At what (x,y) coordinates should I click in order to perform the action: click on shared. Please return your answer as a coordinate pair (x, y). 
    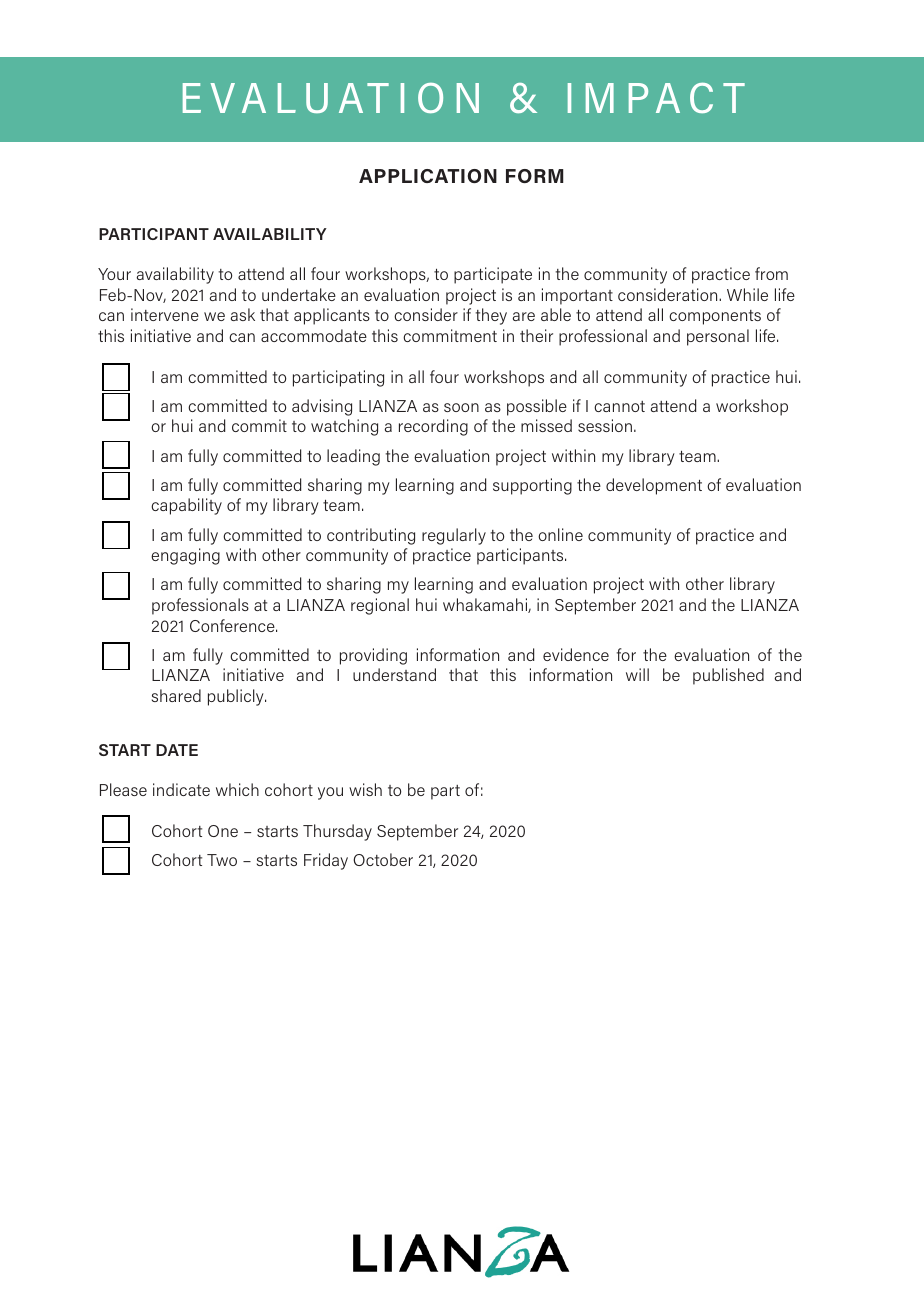
    Looking at the image, I should click on (176, 695).
